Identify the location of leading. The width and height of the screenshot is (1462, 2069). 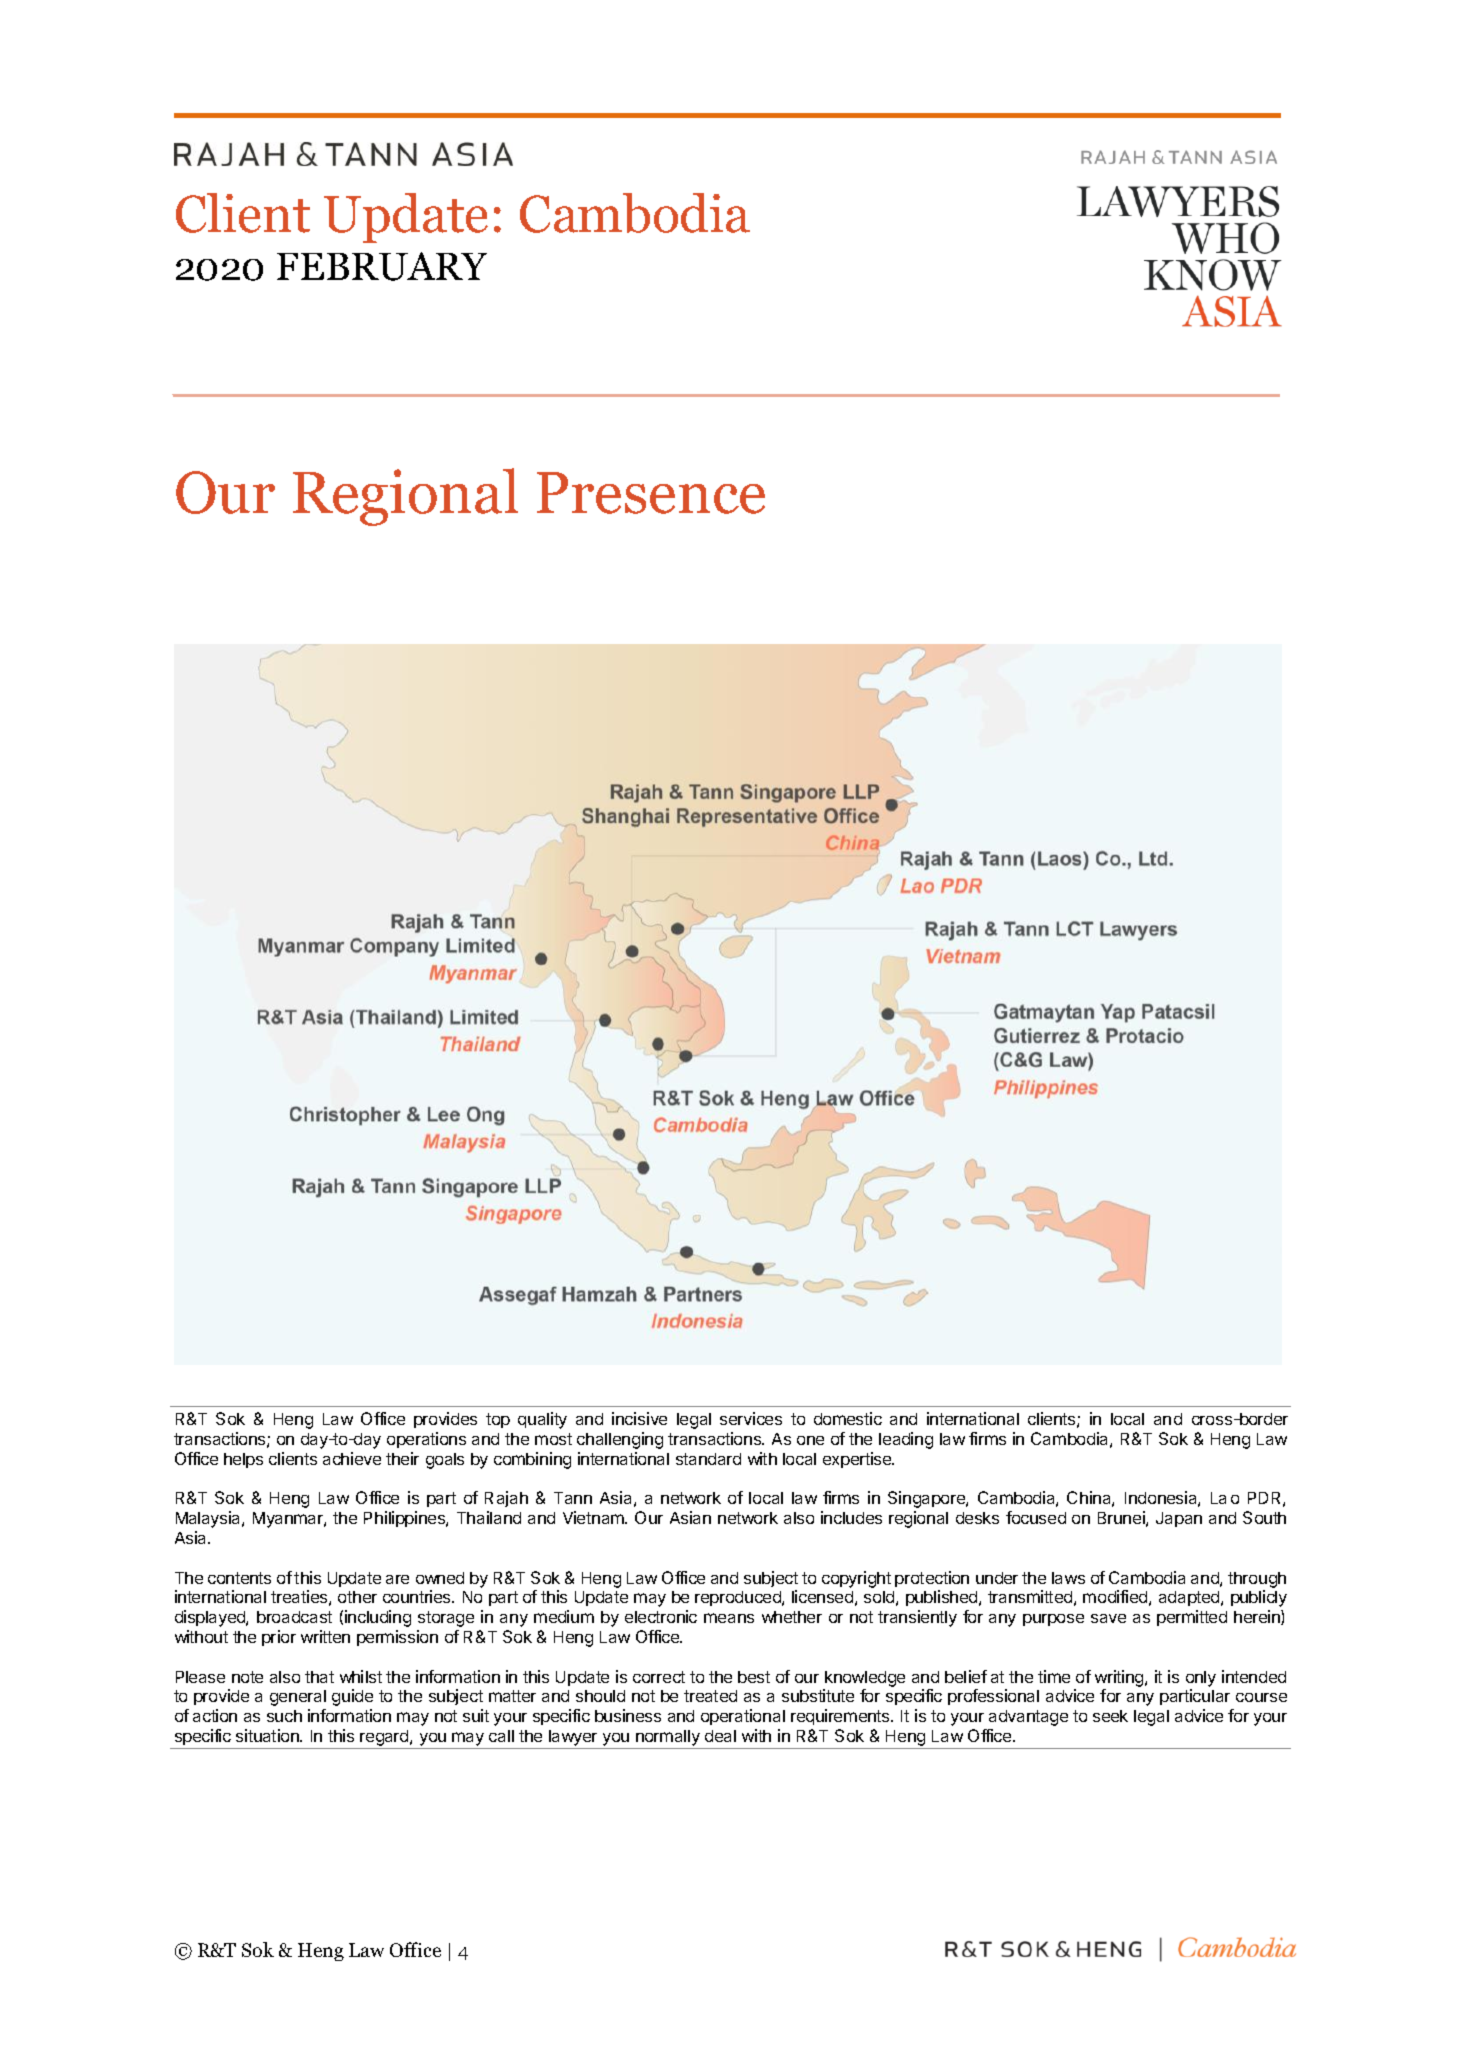
(906, 1440).
